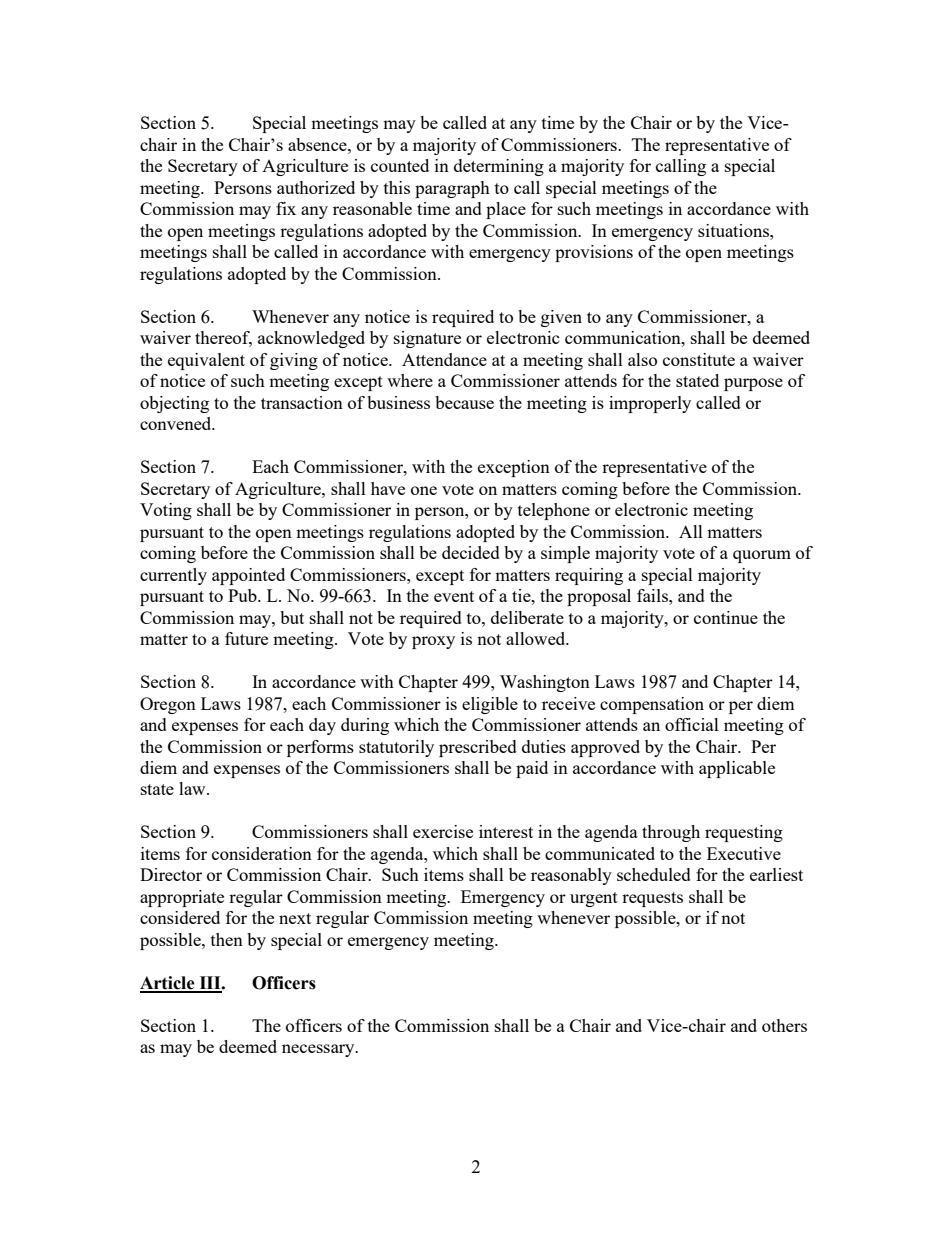 This screenshot has width=952, height=1233. Describe the element at coordinates (692, 724) in the screenshot. I see `official` at that location.
